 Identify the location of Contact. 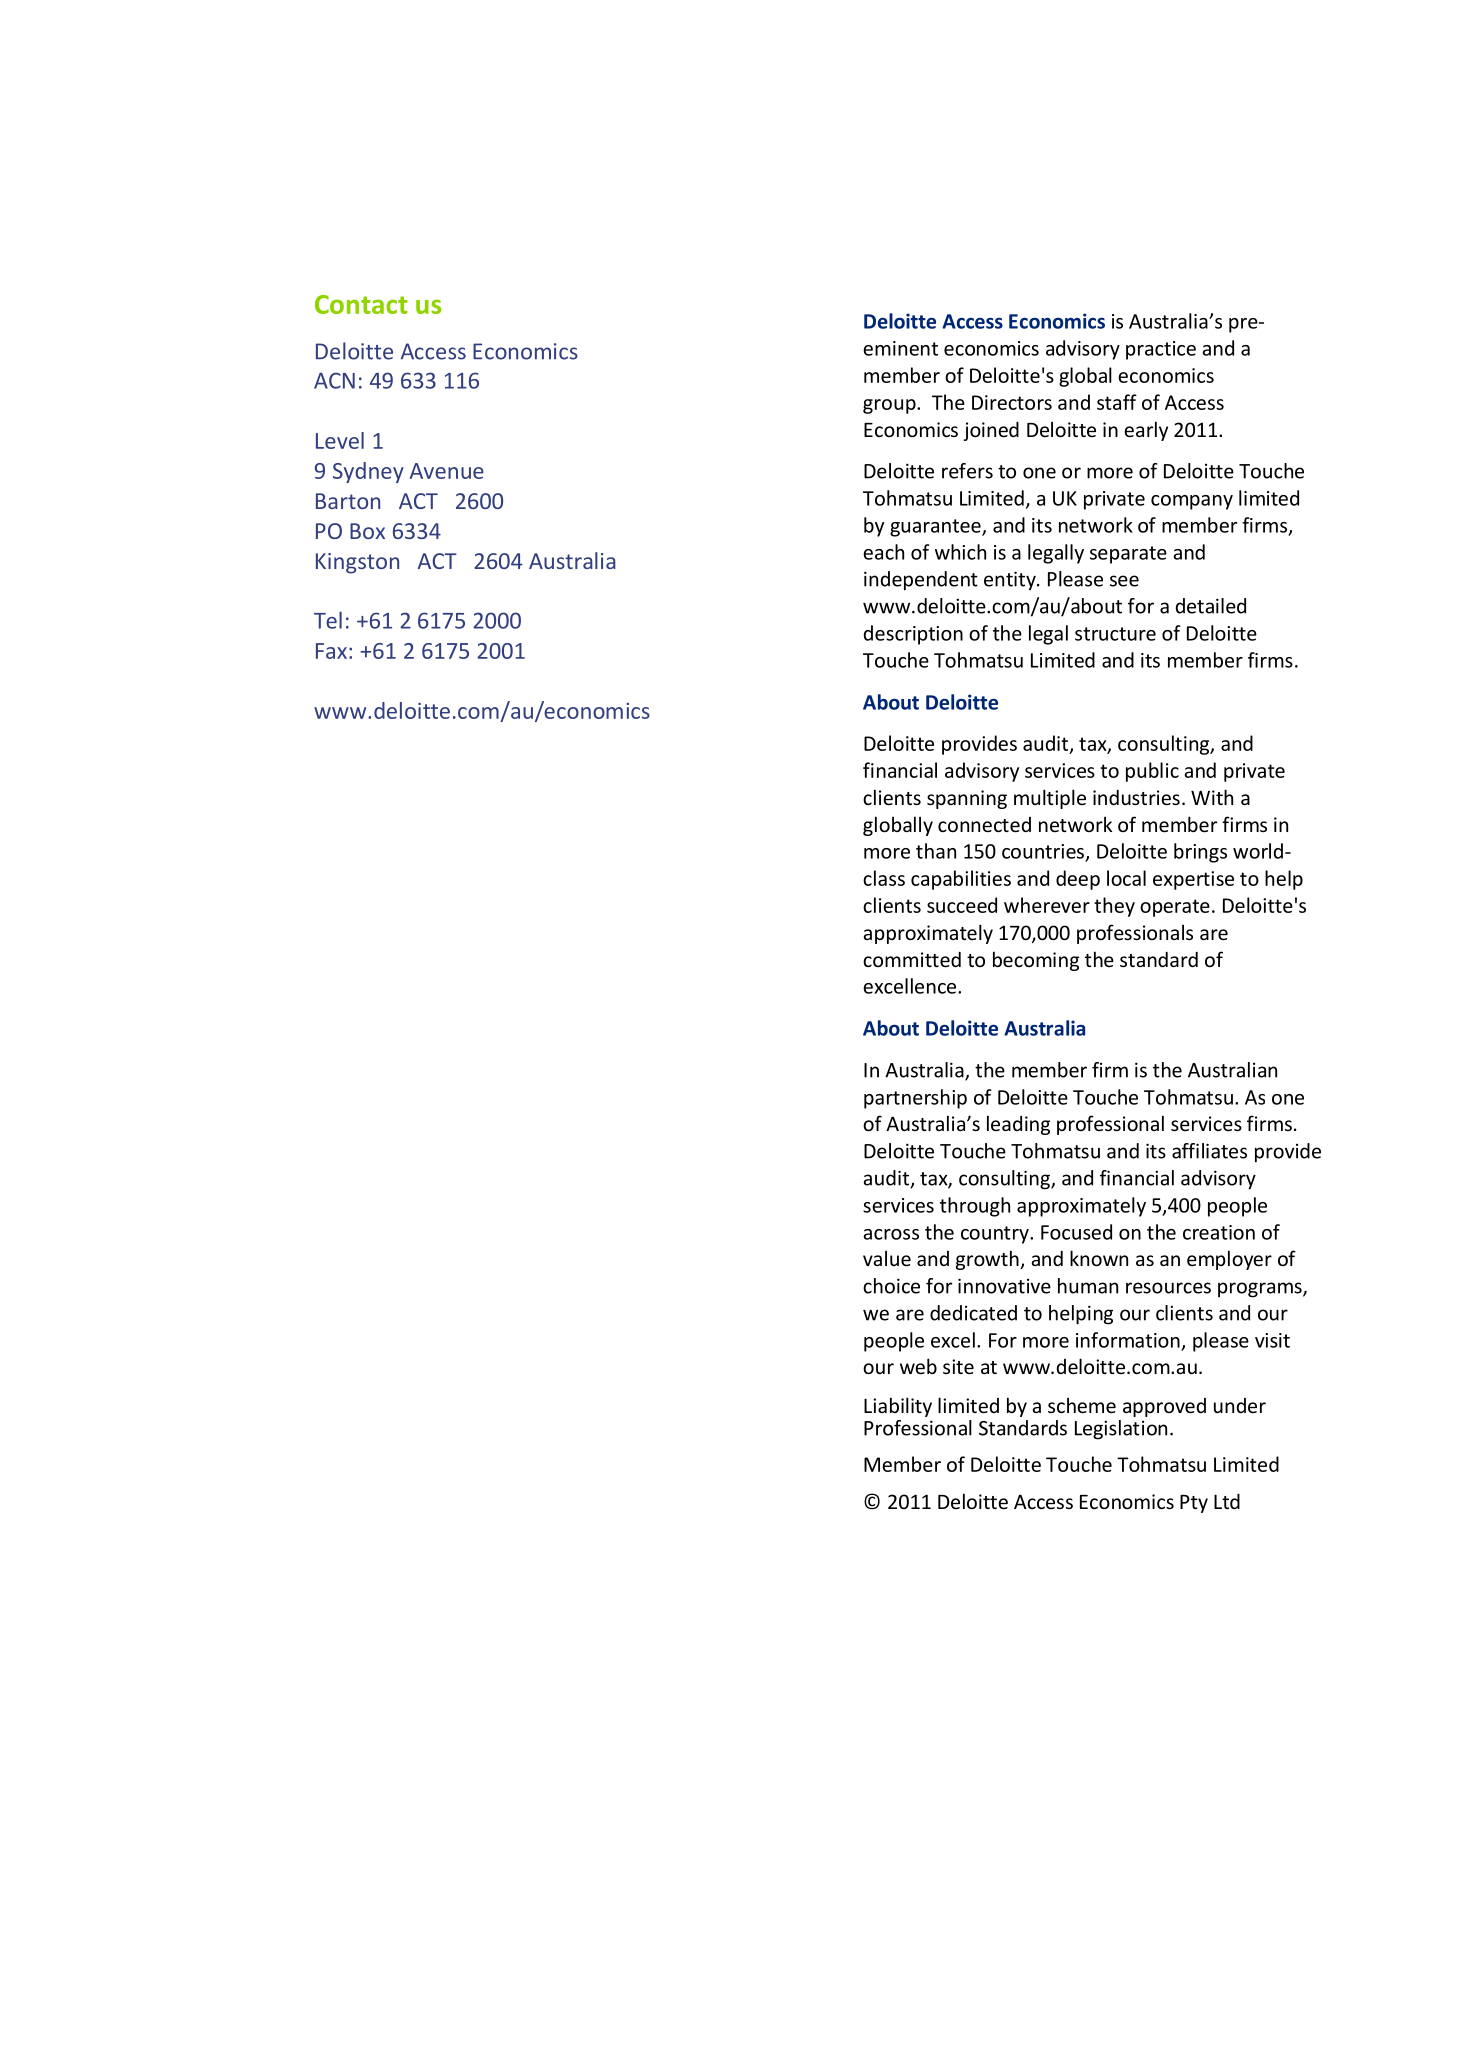
(361, 304).
